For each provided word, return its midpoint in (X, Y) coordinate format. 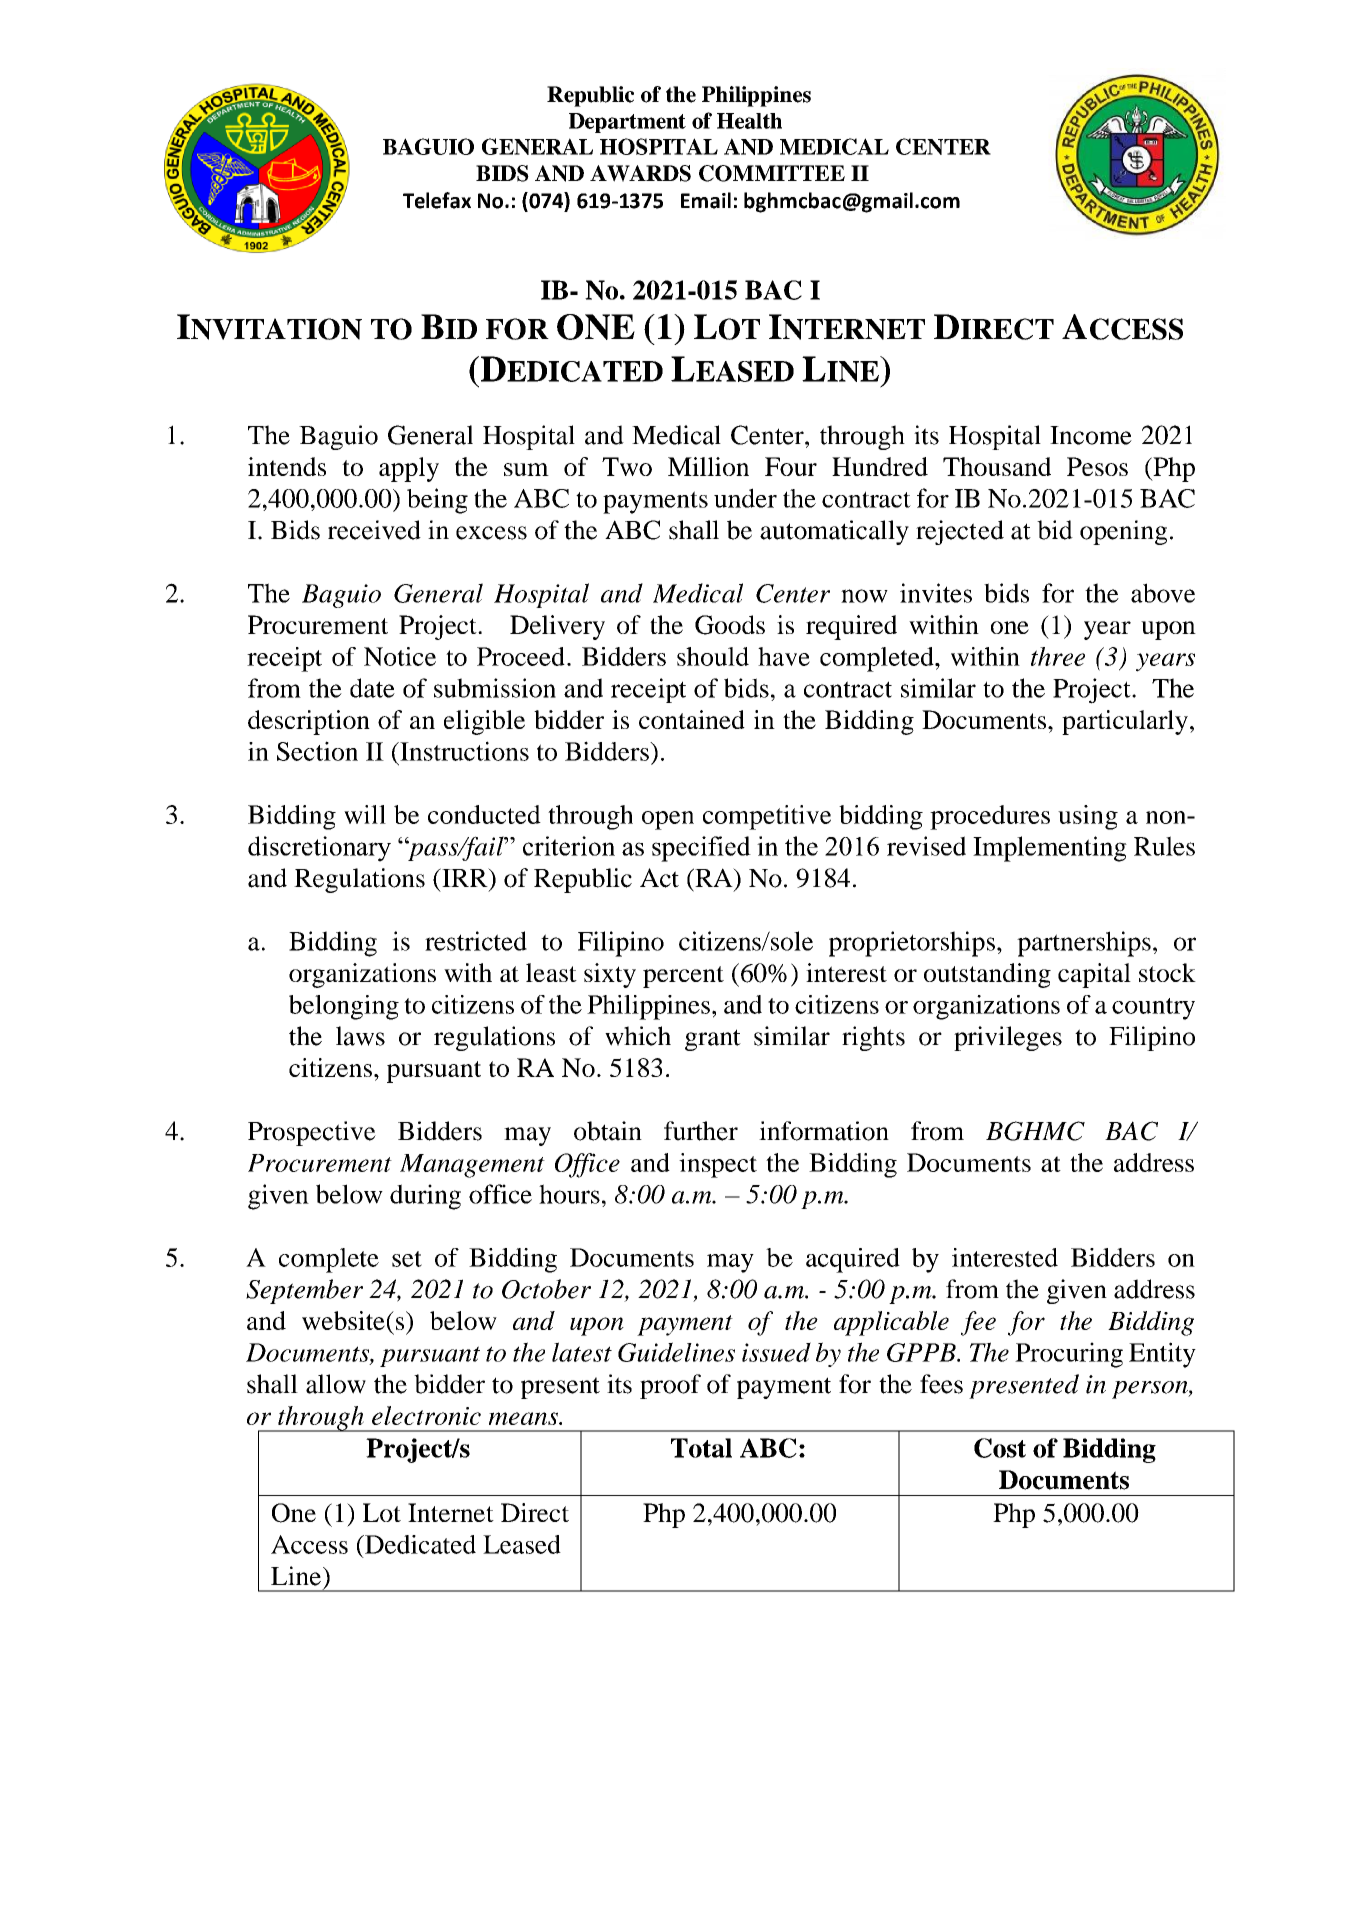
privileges (1008, 1038)
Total (701, 1448)
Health (749, 121)
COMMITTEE (772, 173)
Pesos (1097, 466)
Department (627, 123)
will (365, 814)
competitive (767, 817)
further (701, 1131)
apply (409, 469)
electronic (426, 1415)
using (1088, 817)
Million (708, 466)
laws (360, 1036)
